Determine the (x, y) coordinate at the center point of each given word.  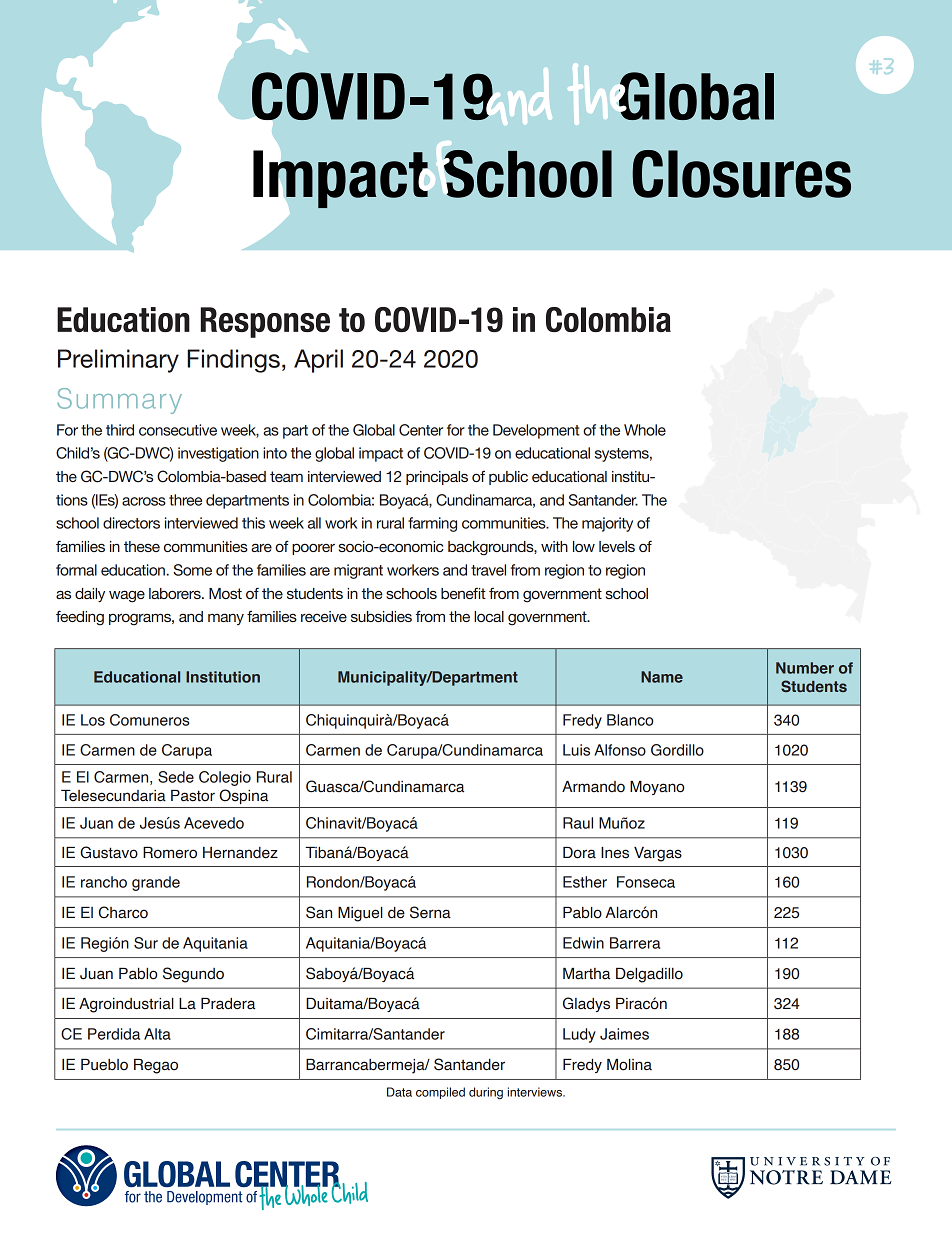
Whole (645, 430)
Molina (629, 1065)
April (318, 361)
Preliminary (118, 361)
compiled (440, 1093)
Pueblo (104, 1065)
